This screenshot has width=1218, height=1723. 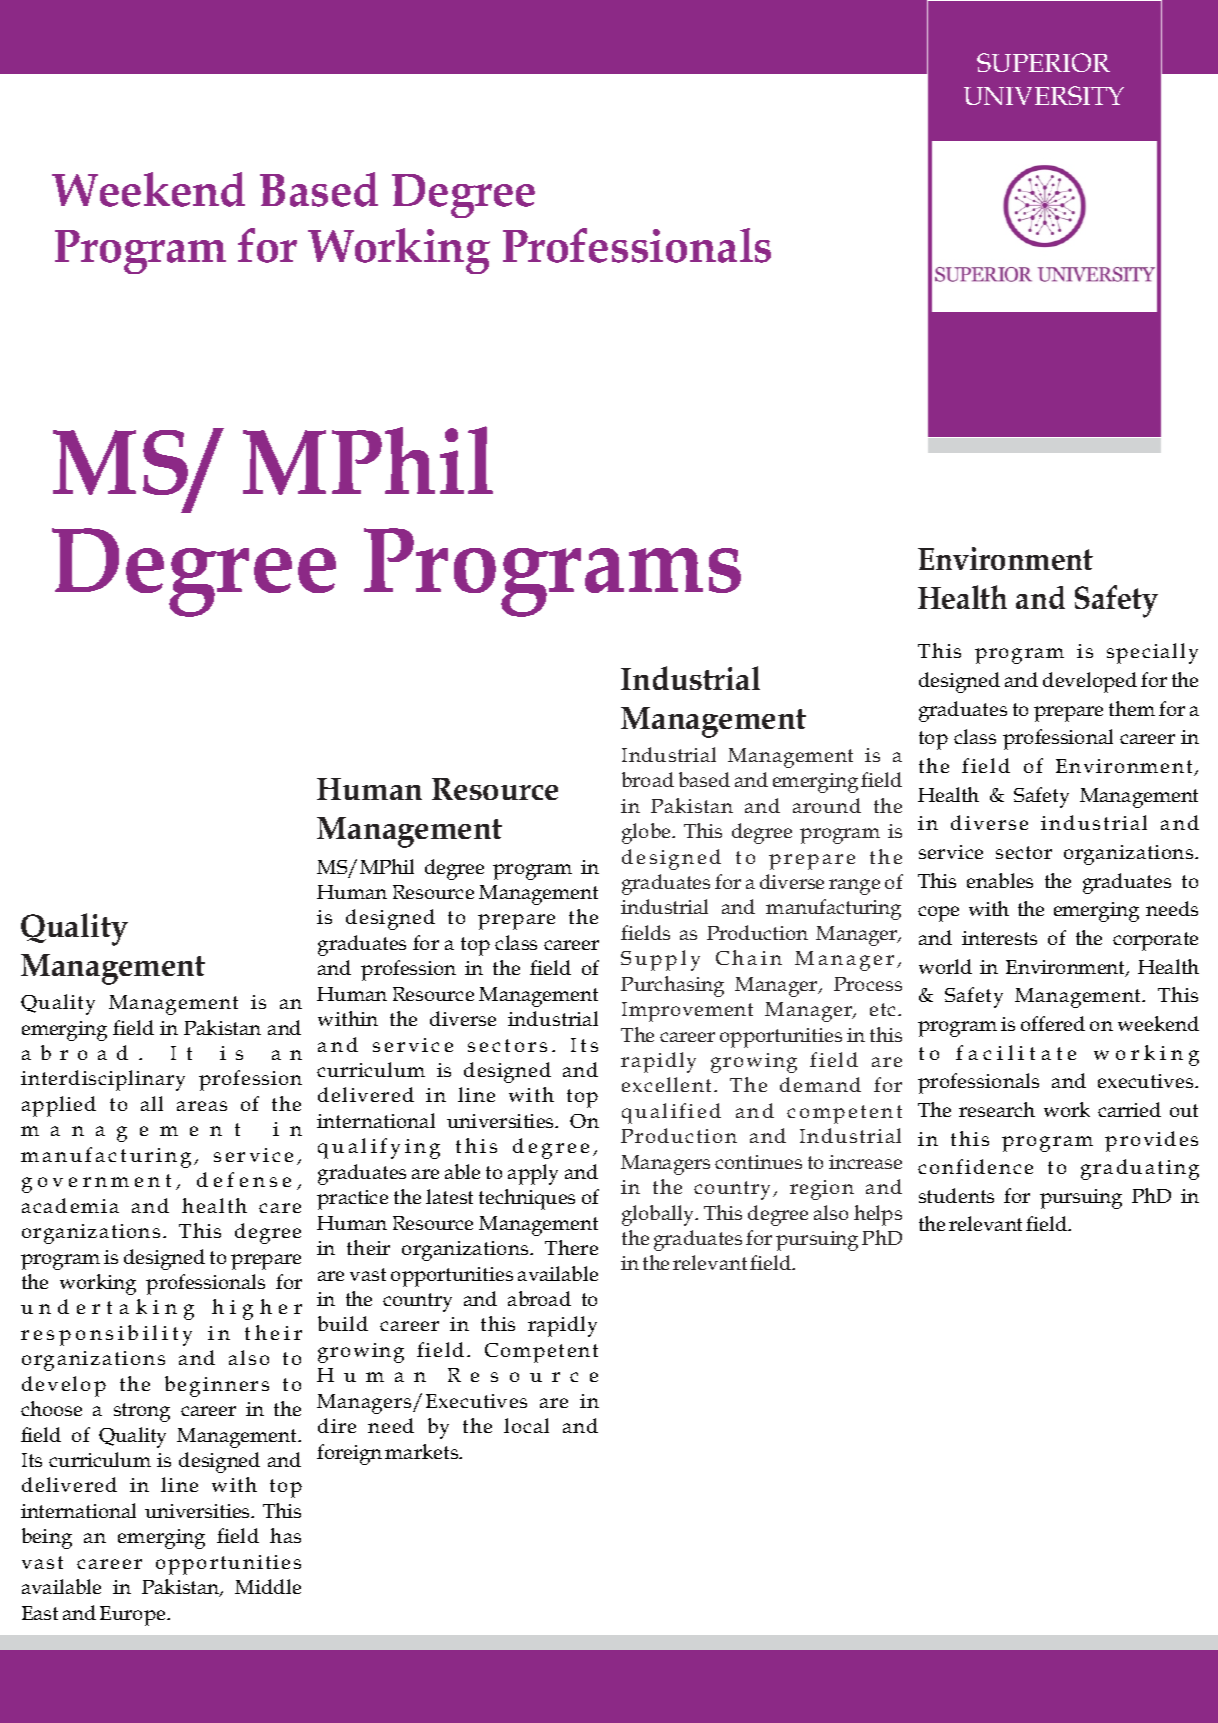 What do you see at coordinates (134, 1616) in the screenshot?
I see `Europe` at bounding box center [134, 1616].
